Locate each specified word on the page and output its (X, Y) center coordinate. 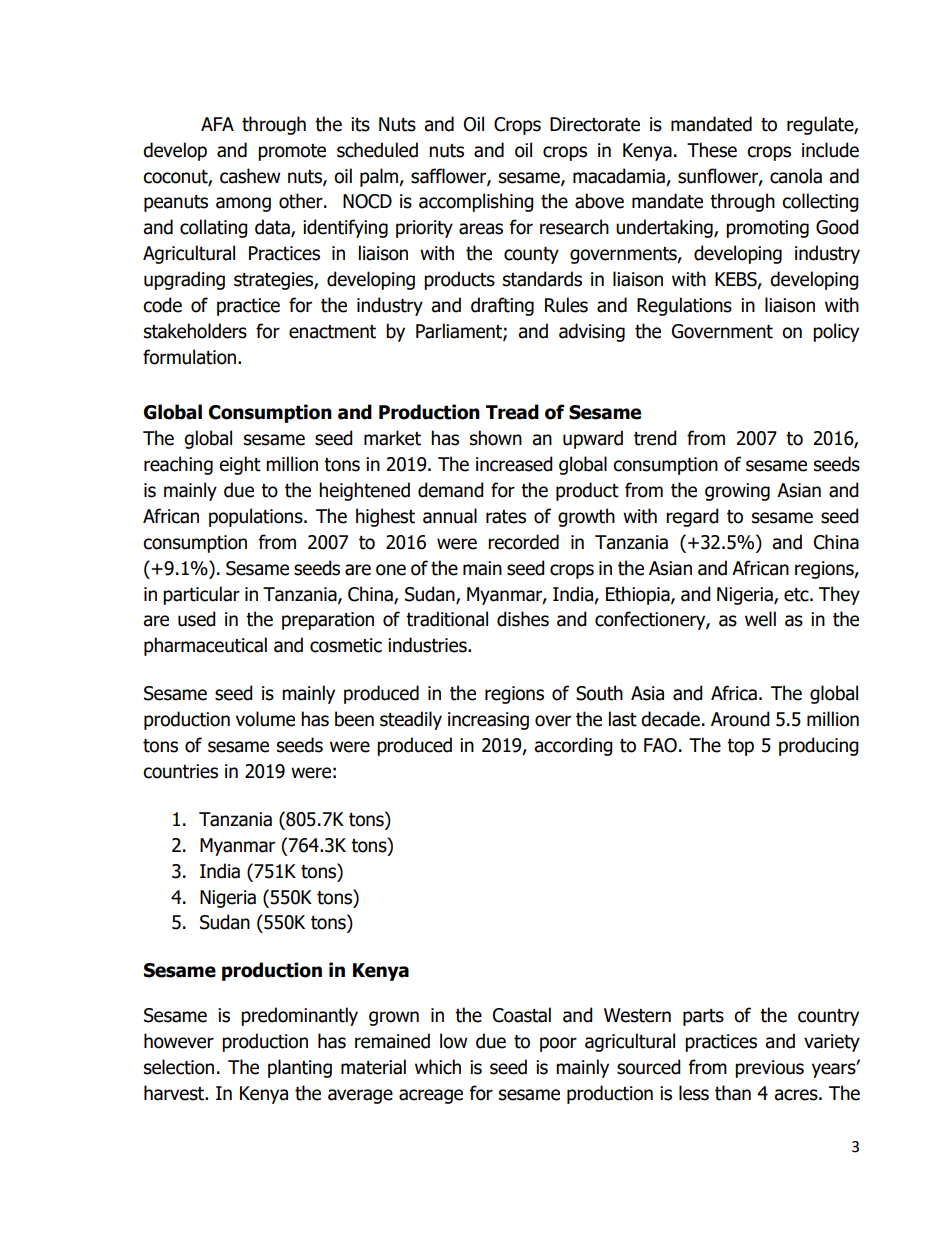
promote (292, 152)
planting (300, 1068)
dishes (523, 619)
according (573, 746)
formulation (191, 357)
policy (836, 332)
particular (201, 595)
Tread (512, 412)
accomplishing (476, 202)
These (712, 150)
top (740, 747)
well (760, 619)
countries (180, 771)
